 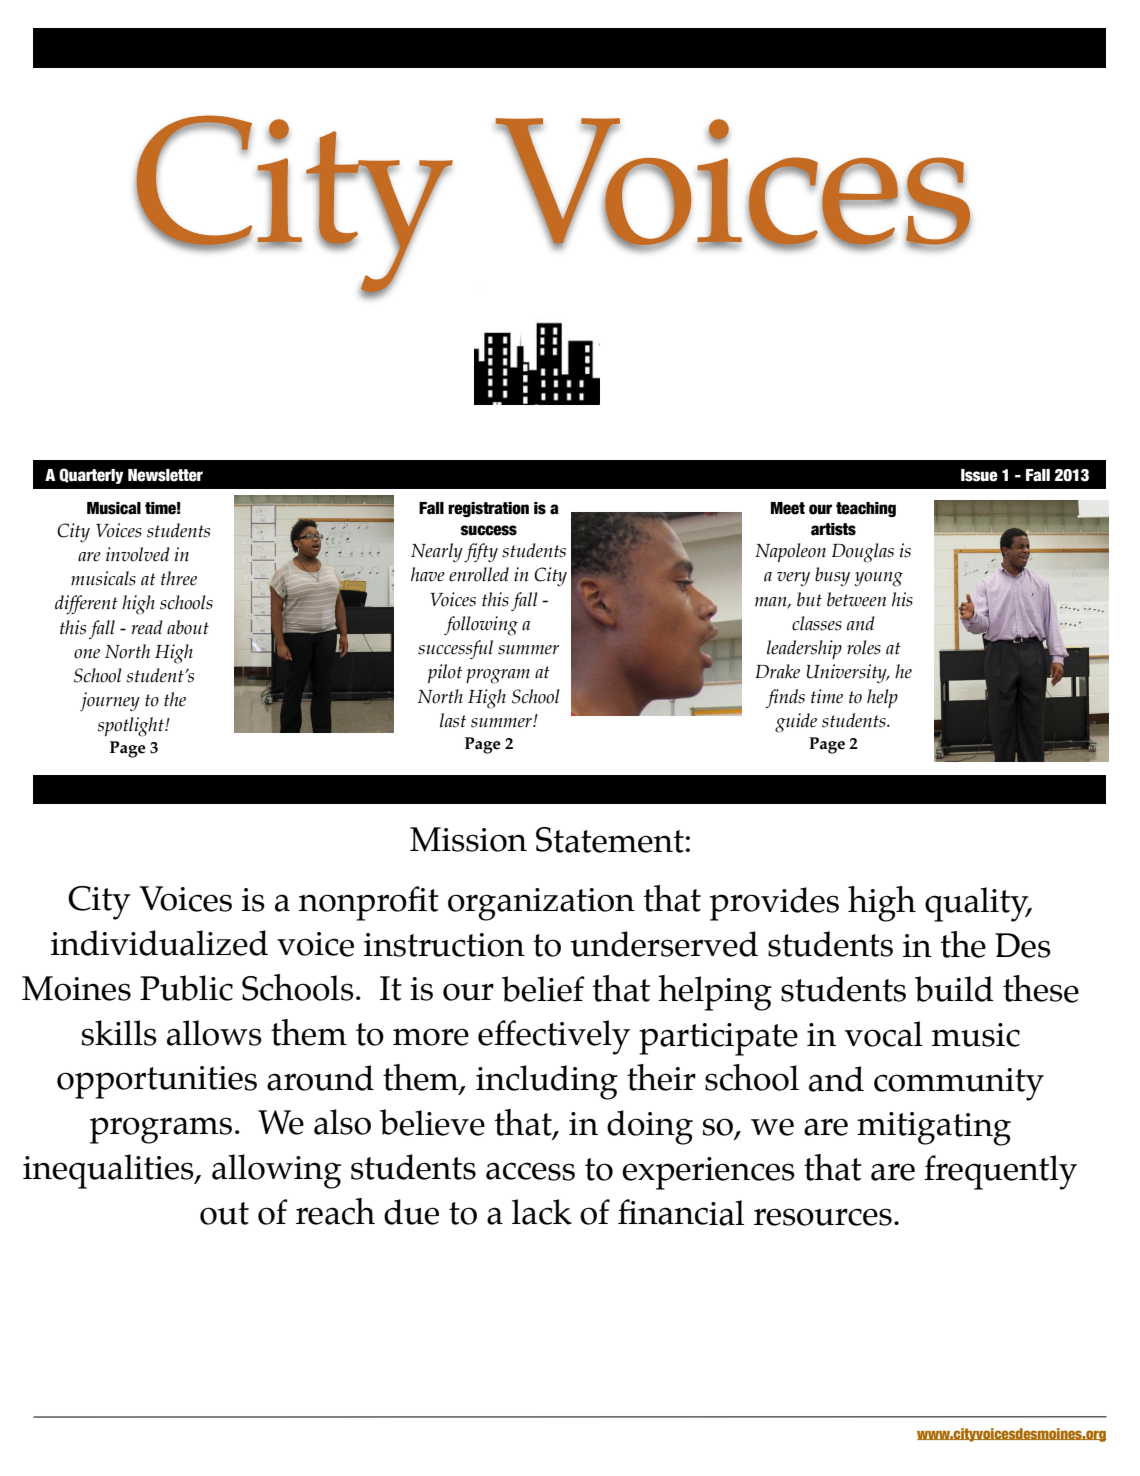 I want to click on vocal, so click(x=884, y=1034).
